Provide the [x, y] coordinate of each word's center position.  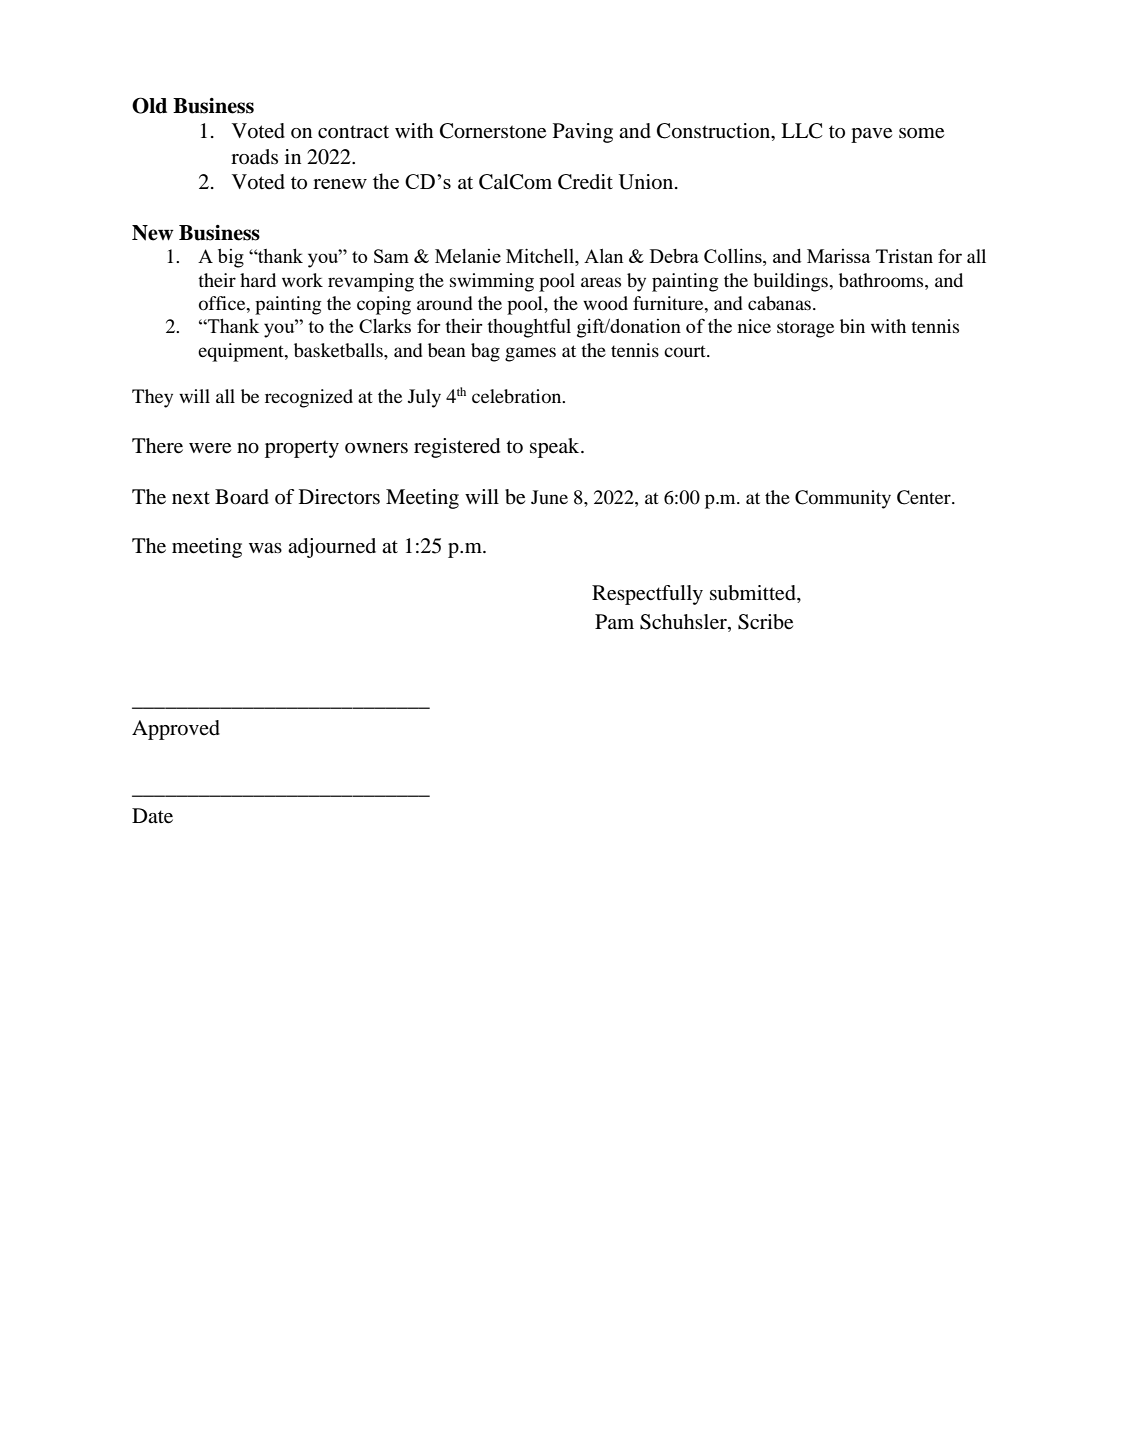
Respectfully [647, 595]
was [265, 548]
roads [254, 157]
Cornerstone [493, 131]
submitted [754, 594]
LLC [801, 131]
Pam [614, 621]
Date [152, 816]
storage [805, 329]
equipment [242, 352]
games [530, 354]
